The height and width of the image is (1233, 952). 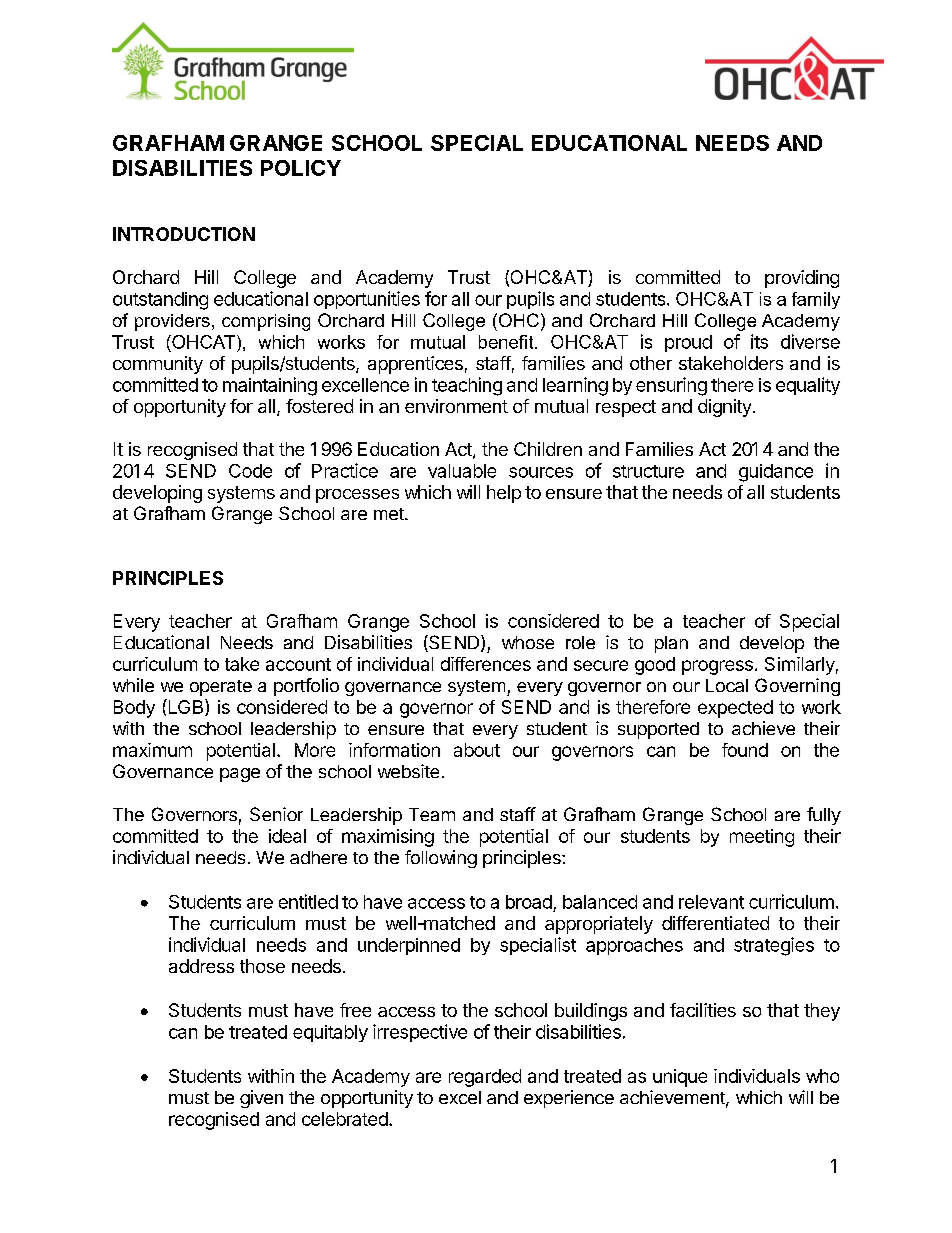 I want to click on Team, so click(x=432, y=814).
